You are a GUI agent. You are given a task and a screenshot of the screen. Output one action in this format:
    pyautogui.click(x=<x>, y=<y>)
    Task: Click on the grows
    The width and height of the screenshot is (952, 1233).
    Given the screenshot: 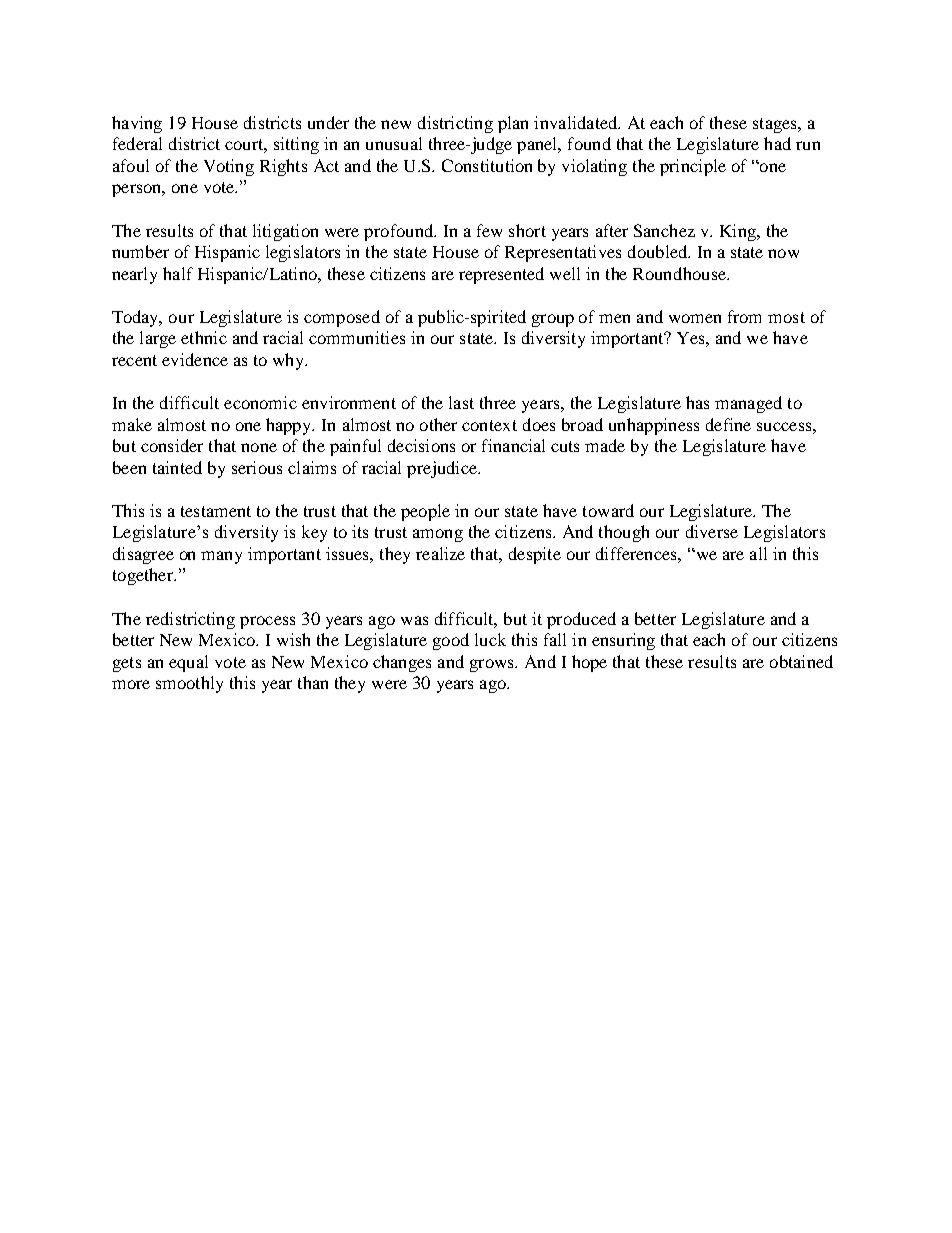 What is the action you would take?
    pyautogui.click(x=493, y=665)
